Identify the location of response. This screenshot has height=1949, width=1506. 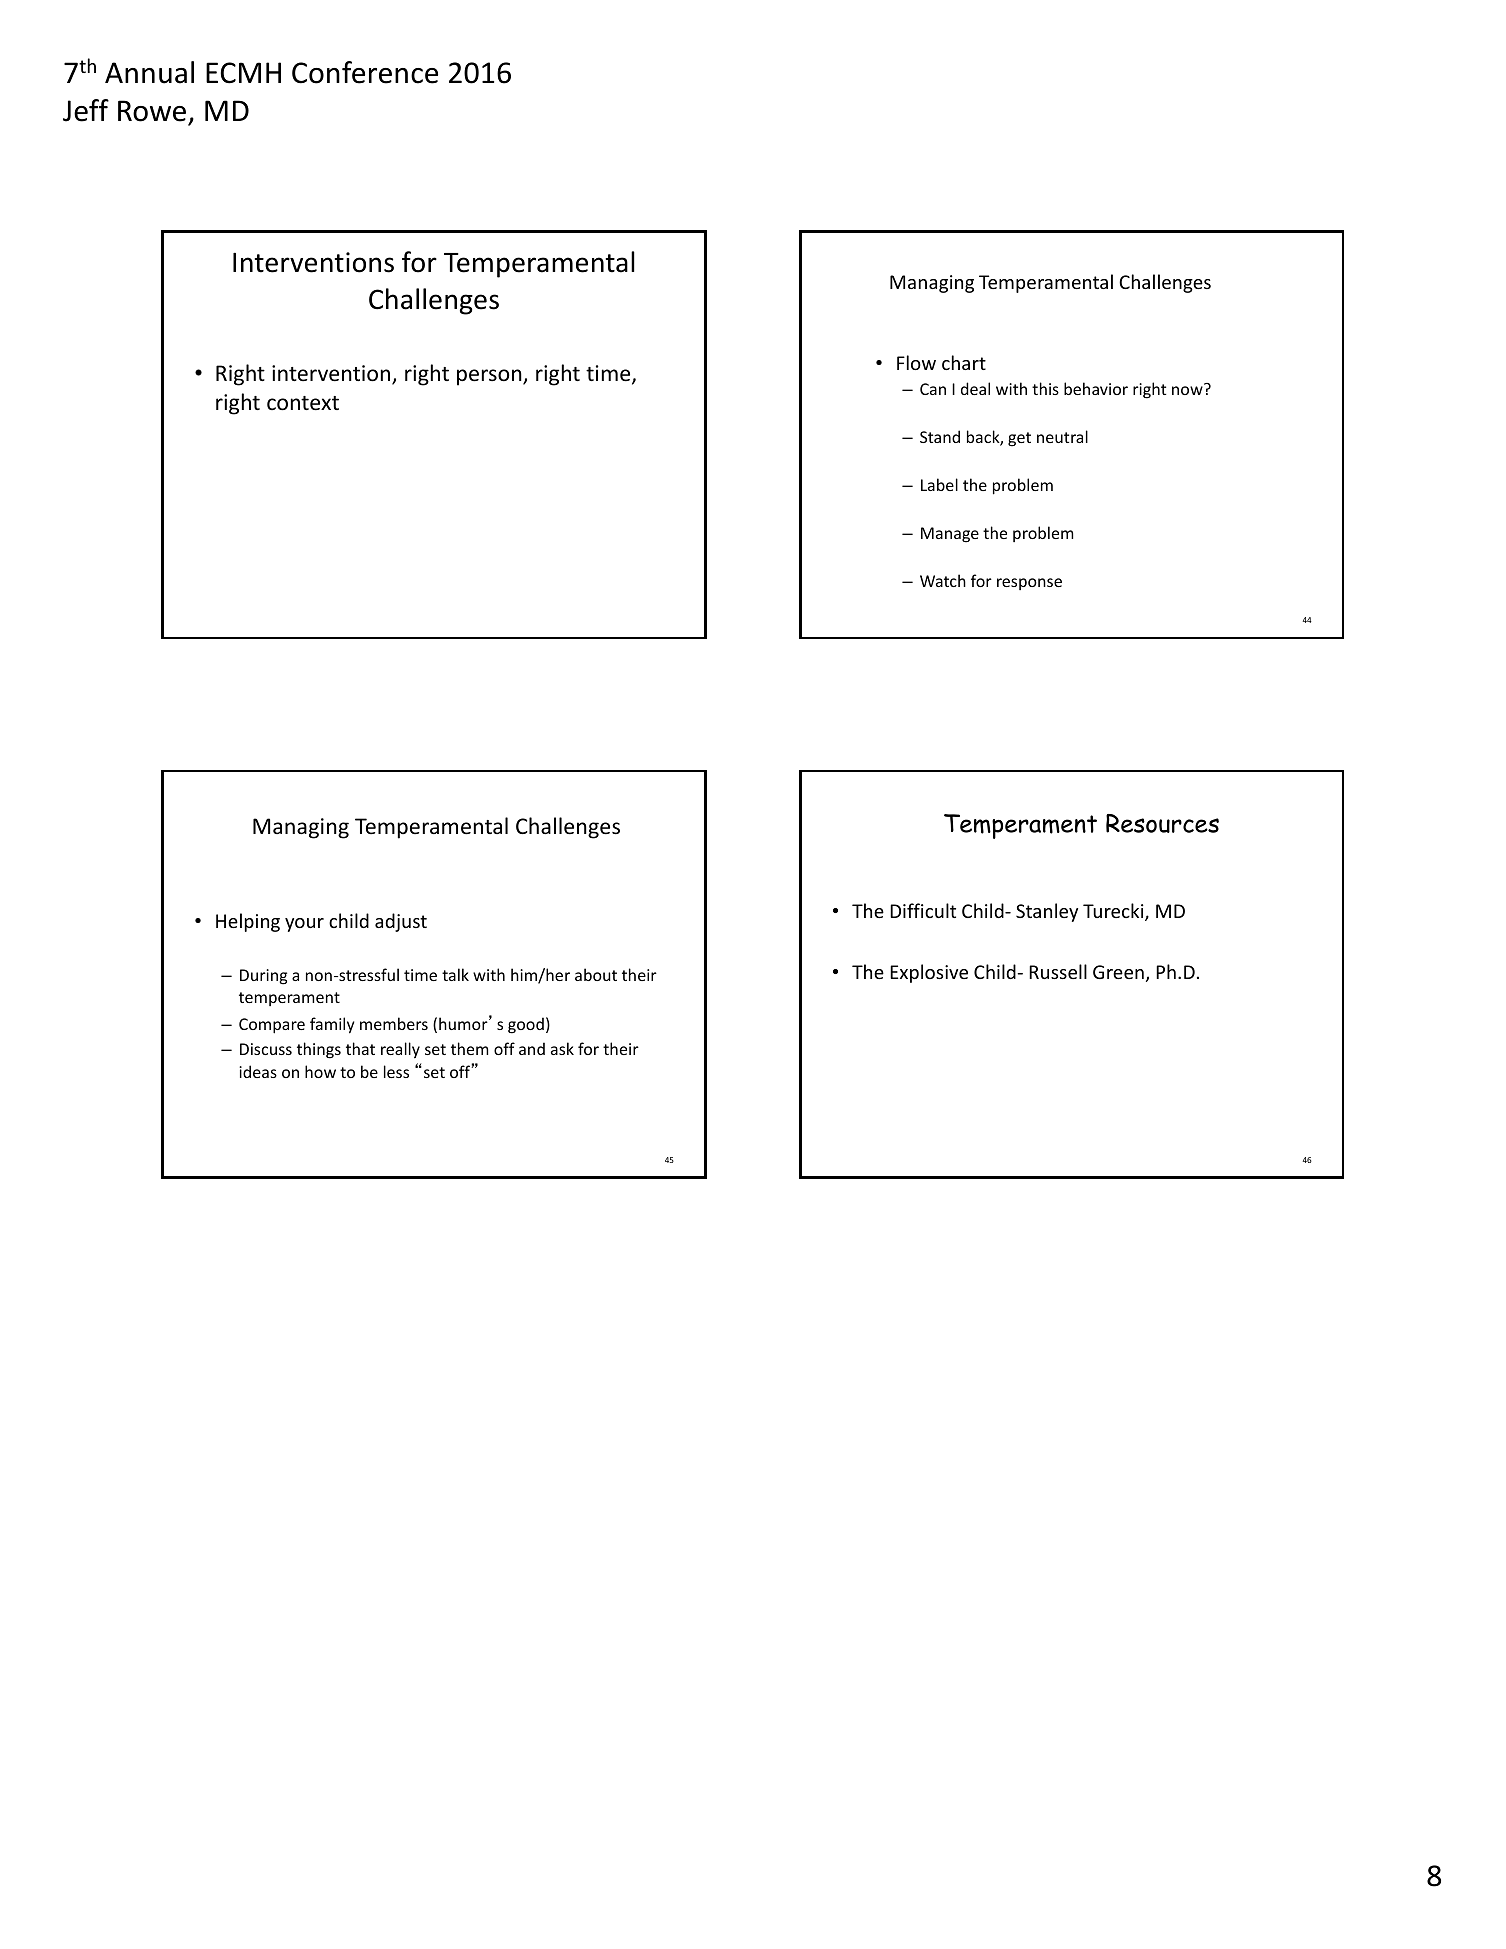
(1029, 584).
